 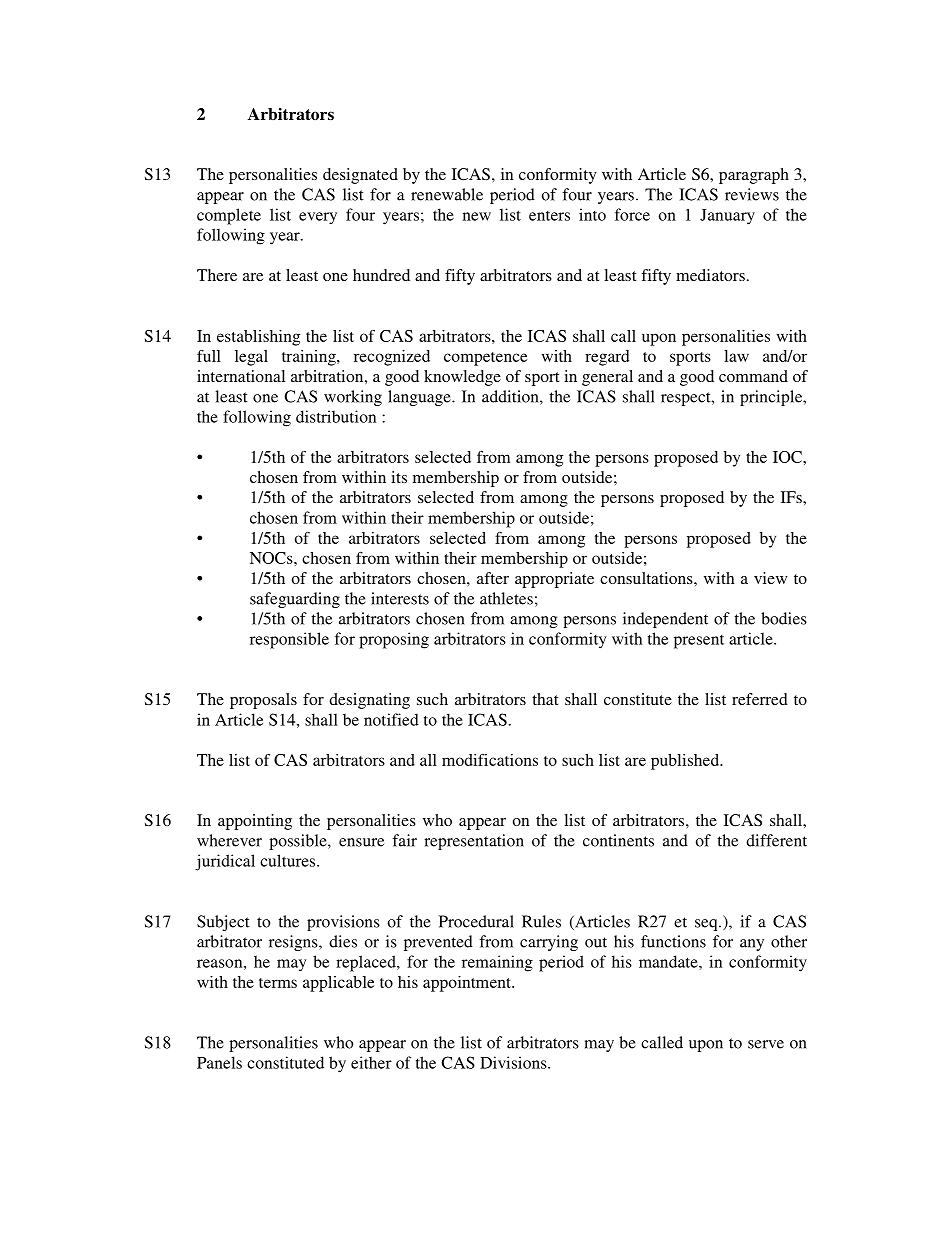 What do you see at coordinates (447, 194) in the page?
I see `renewable` at bounding box center [447, 194].
